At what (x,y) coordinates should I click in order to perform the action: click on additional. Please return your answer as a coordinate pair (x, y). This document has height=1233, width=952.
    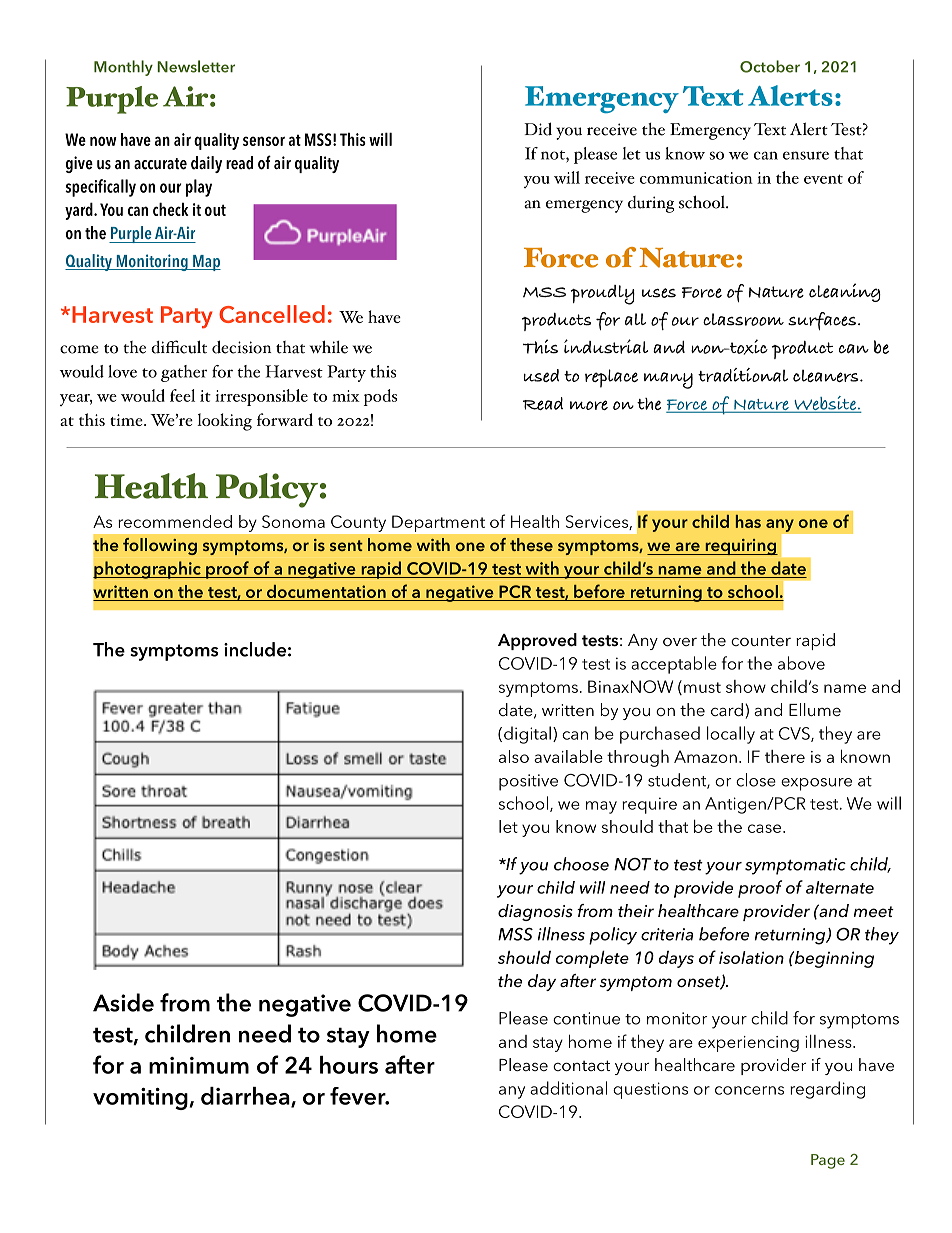
    Looking at the image, I should click on (568, 1088).
